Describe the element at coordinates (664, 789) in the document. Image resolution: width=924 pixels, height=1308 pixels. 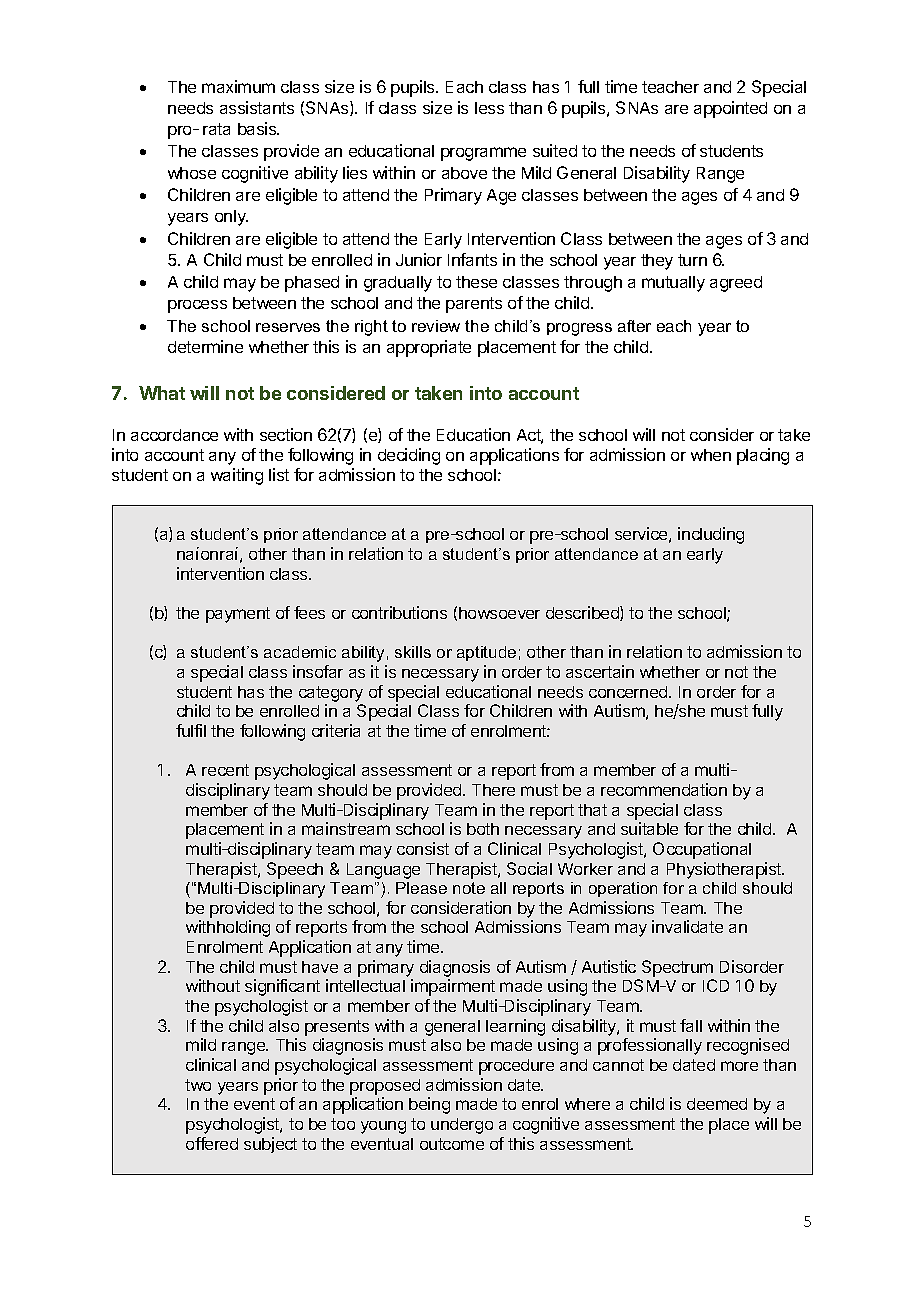
I see `recommendation` at that location.
